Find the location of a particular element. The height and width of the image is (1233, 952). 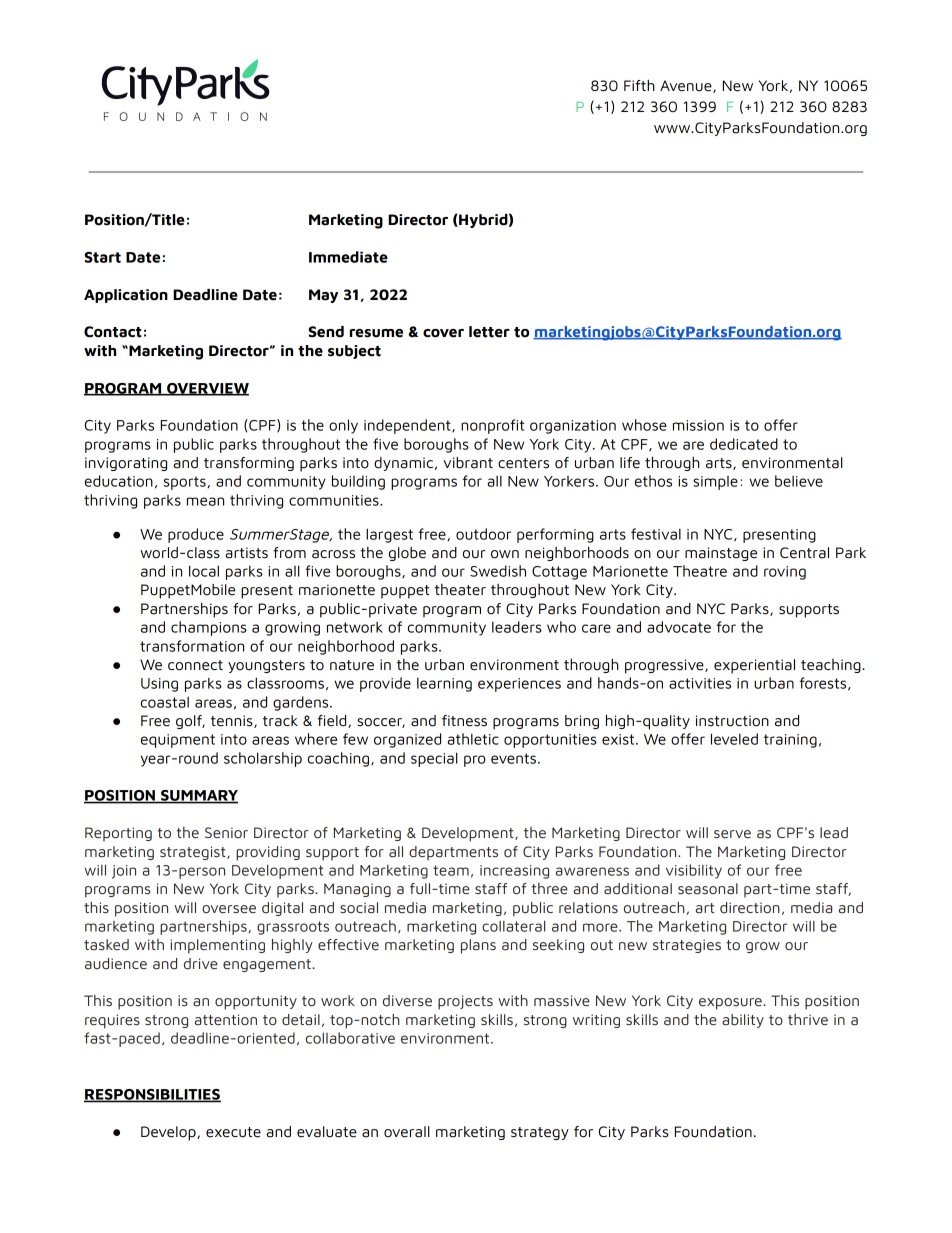

leveled is located at coordinates (734, 739).
